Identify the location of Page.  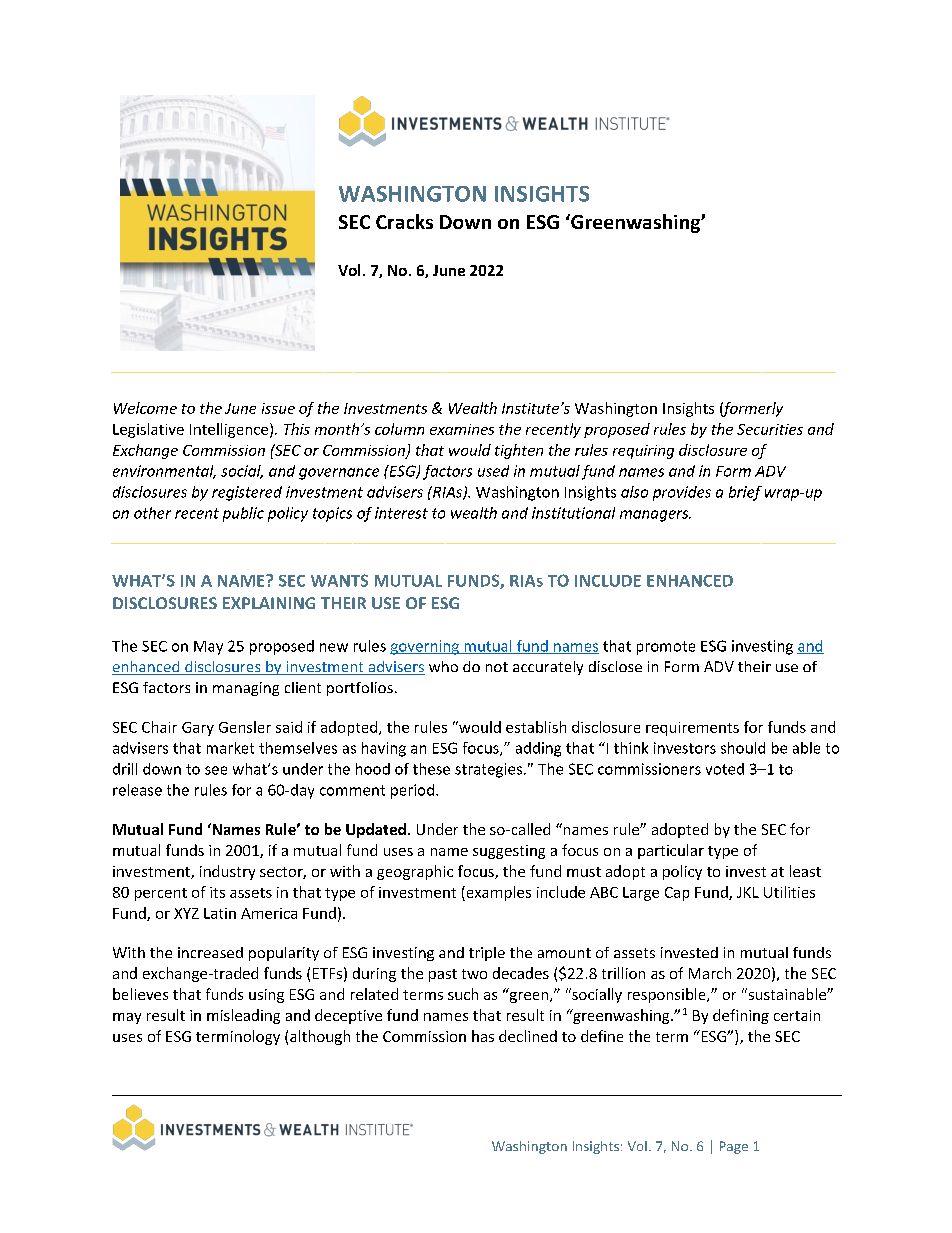
(734, 1147).
